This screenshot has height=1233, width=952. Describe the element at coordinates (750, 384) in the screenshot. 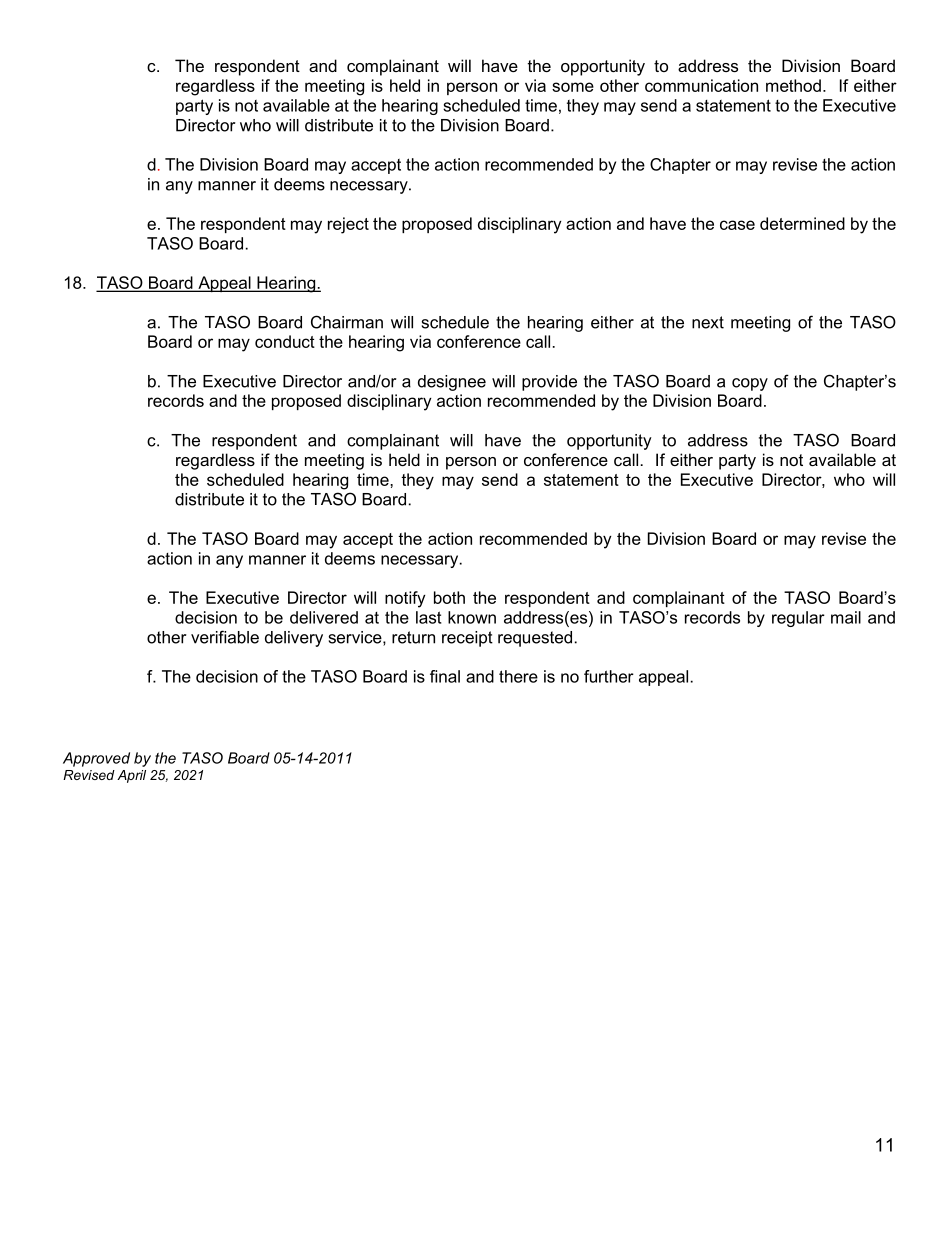

I see `copy` at that location.
